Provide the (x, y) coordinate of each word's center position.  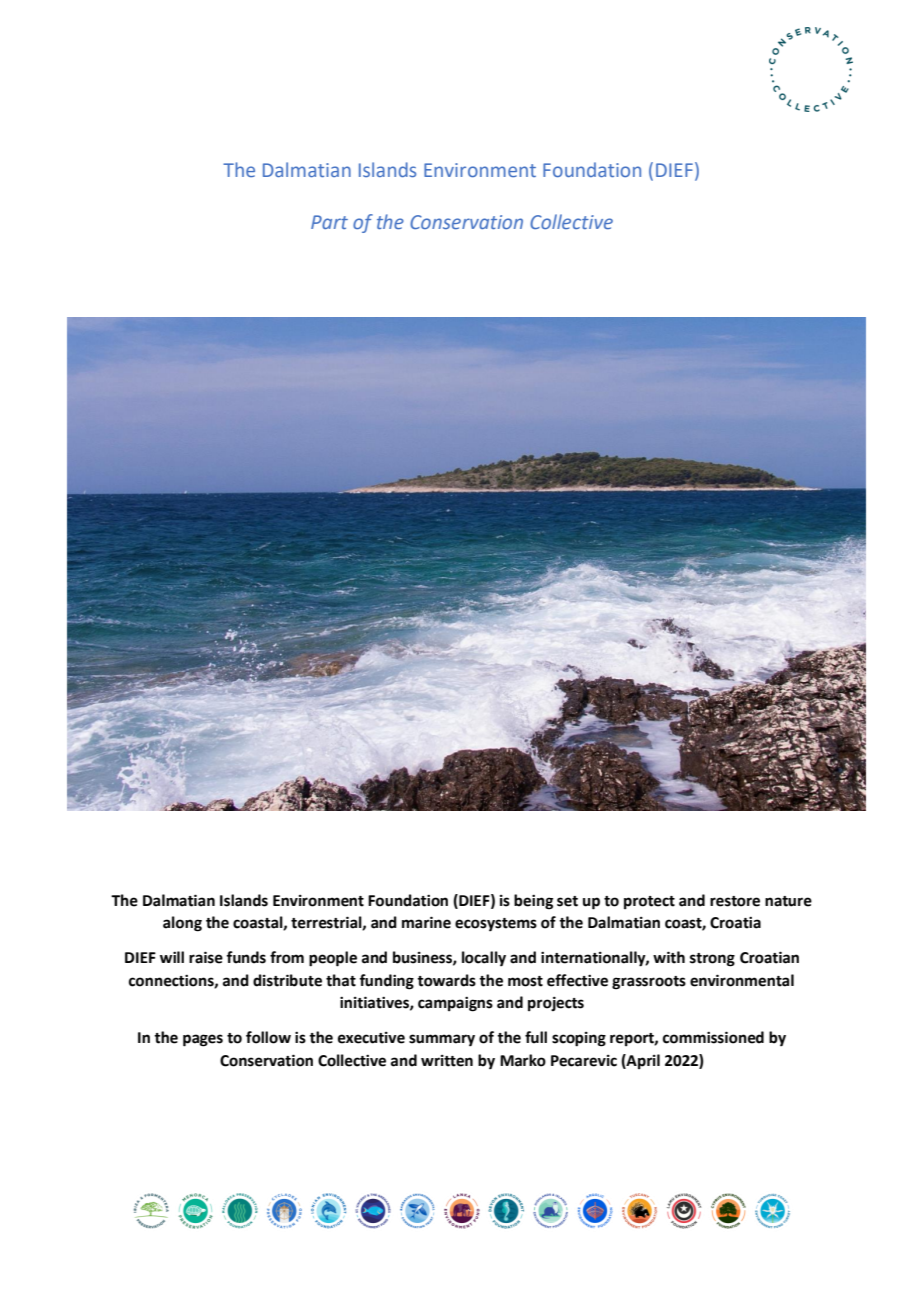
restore (735, 901)
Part (329, 222)
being (533, 902)
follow (268, 1037)
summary (442, 1040)
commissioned (713, 1037)
